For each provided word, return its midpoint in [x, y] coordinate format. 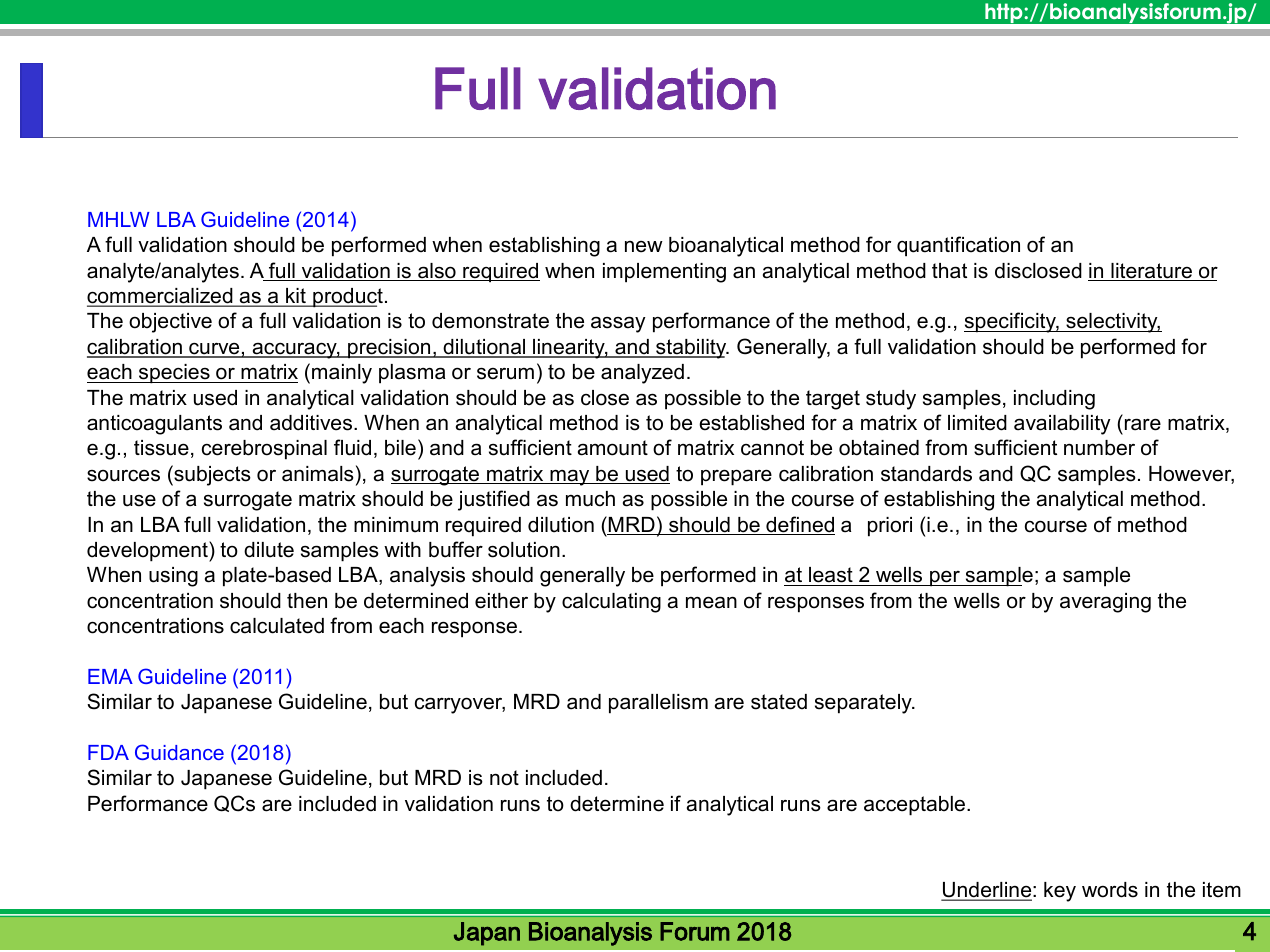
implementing [664, 273]
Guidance [179, 752]
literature [1151, 272]
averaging [1105, 603]
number [1099, 448]
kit [296, 297]
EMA [110, 676]
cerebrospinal [264, 450]
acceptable [916, 806]
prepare [736, 477]
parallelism [658, 704]
